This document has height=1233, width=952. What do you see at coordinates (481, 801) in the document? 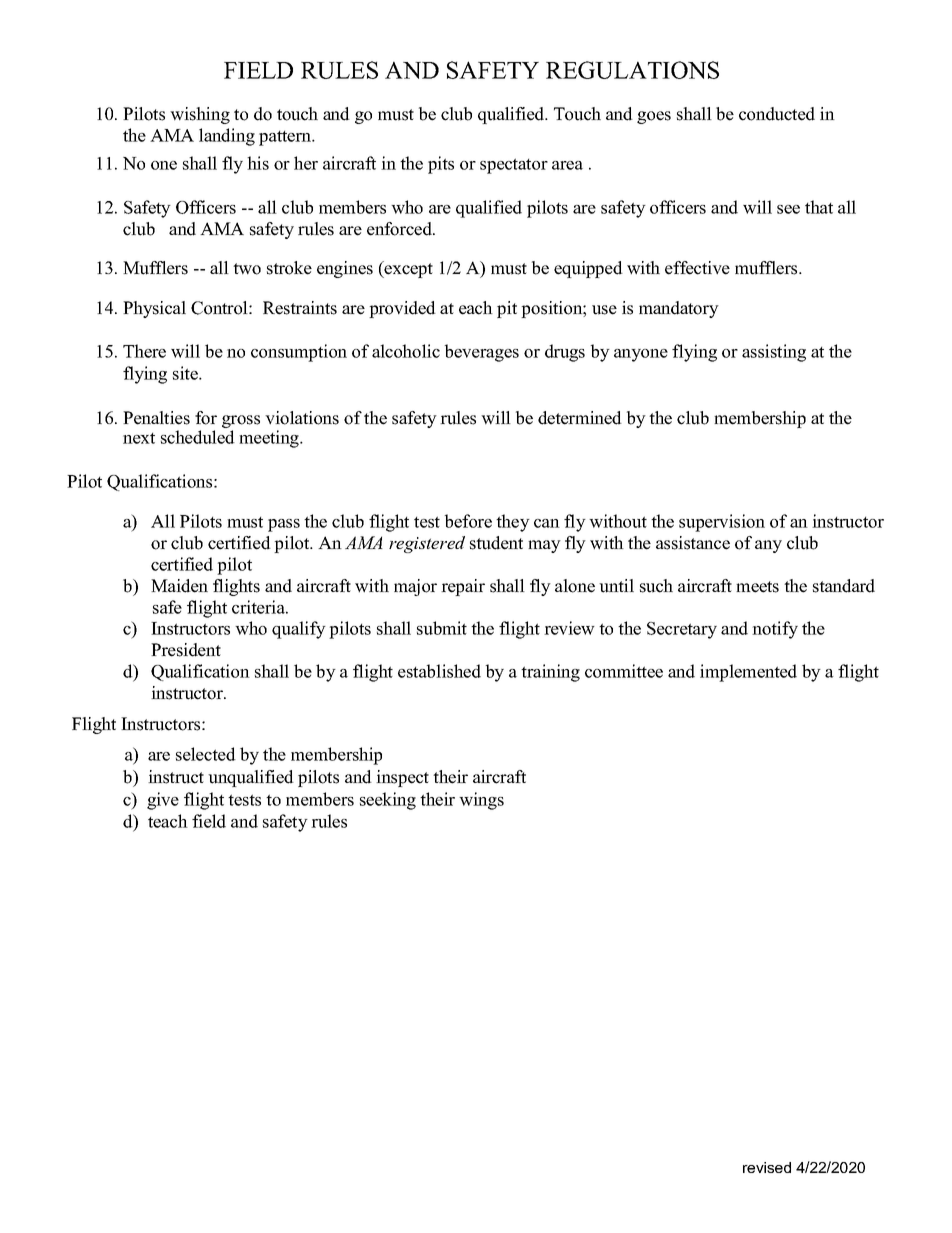
I see `wings` at bounding box center [481, 801].
